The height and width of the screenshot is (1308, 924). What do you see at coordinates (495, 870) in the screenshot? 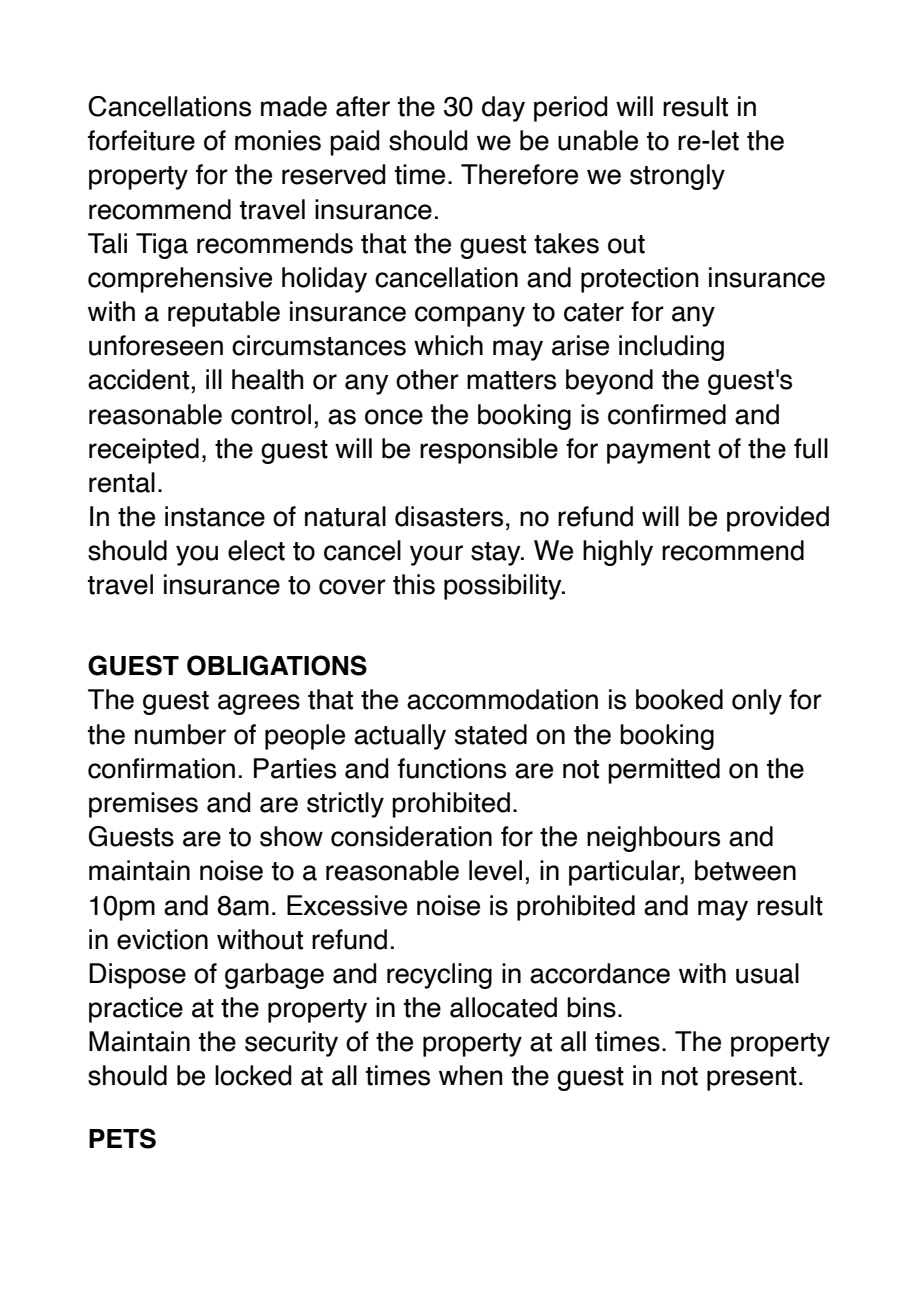
I see `level` at bounding box center [495, 870].
